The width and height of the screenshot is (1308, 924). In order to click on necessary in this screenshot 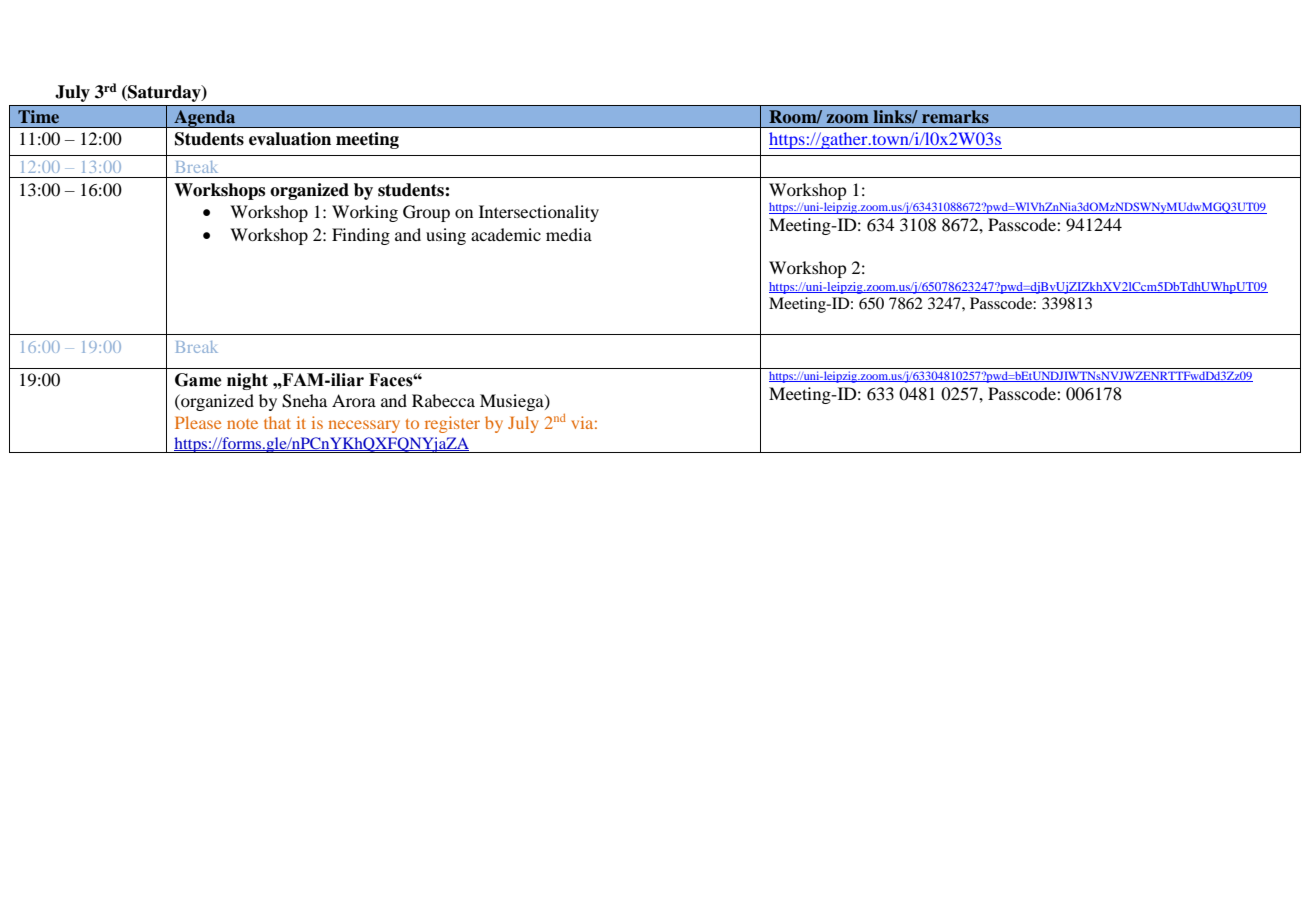, I will do `click(364, 426)`.
